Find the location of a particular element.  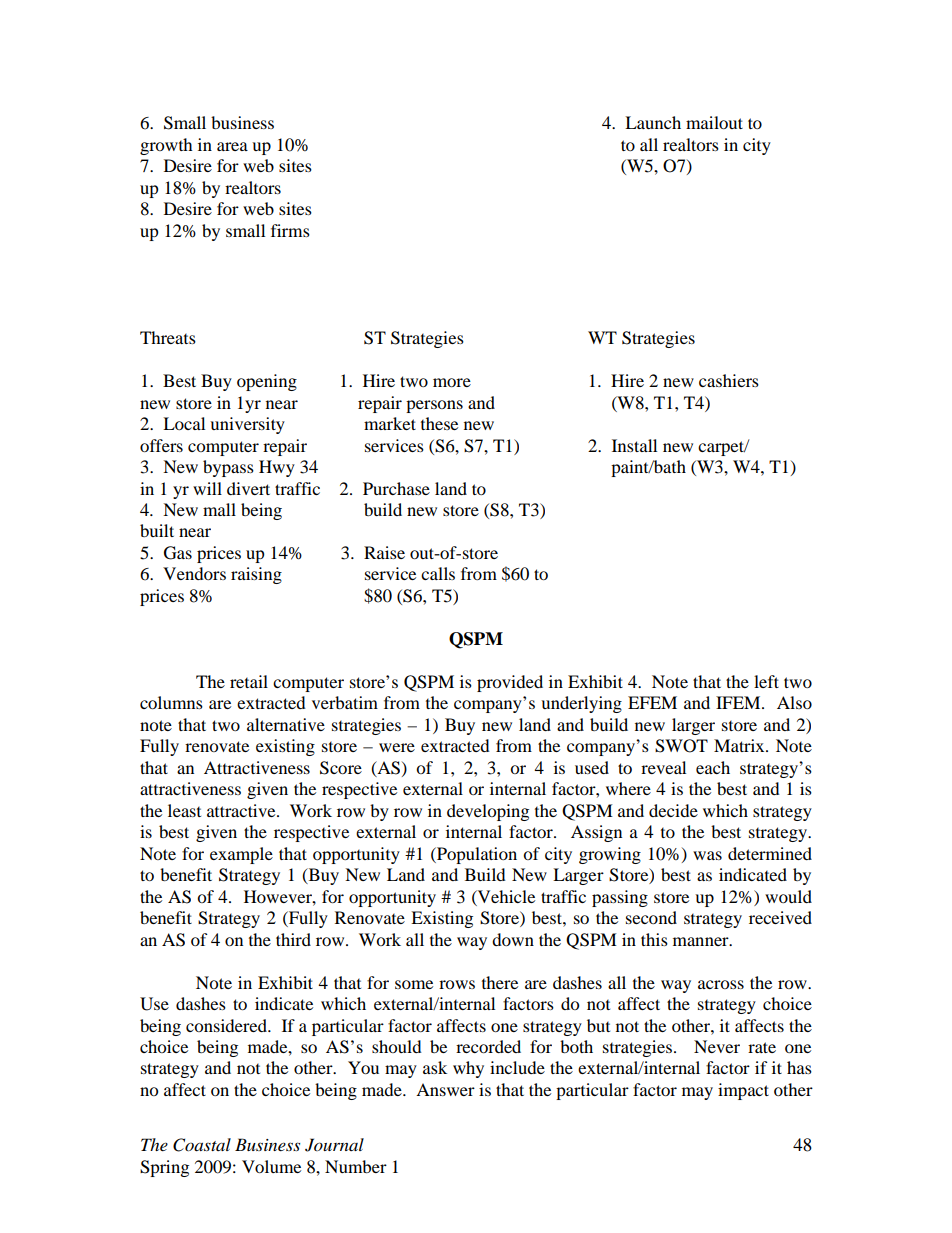

least is located at coordinates (184, 810).
